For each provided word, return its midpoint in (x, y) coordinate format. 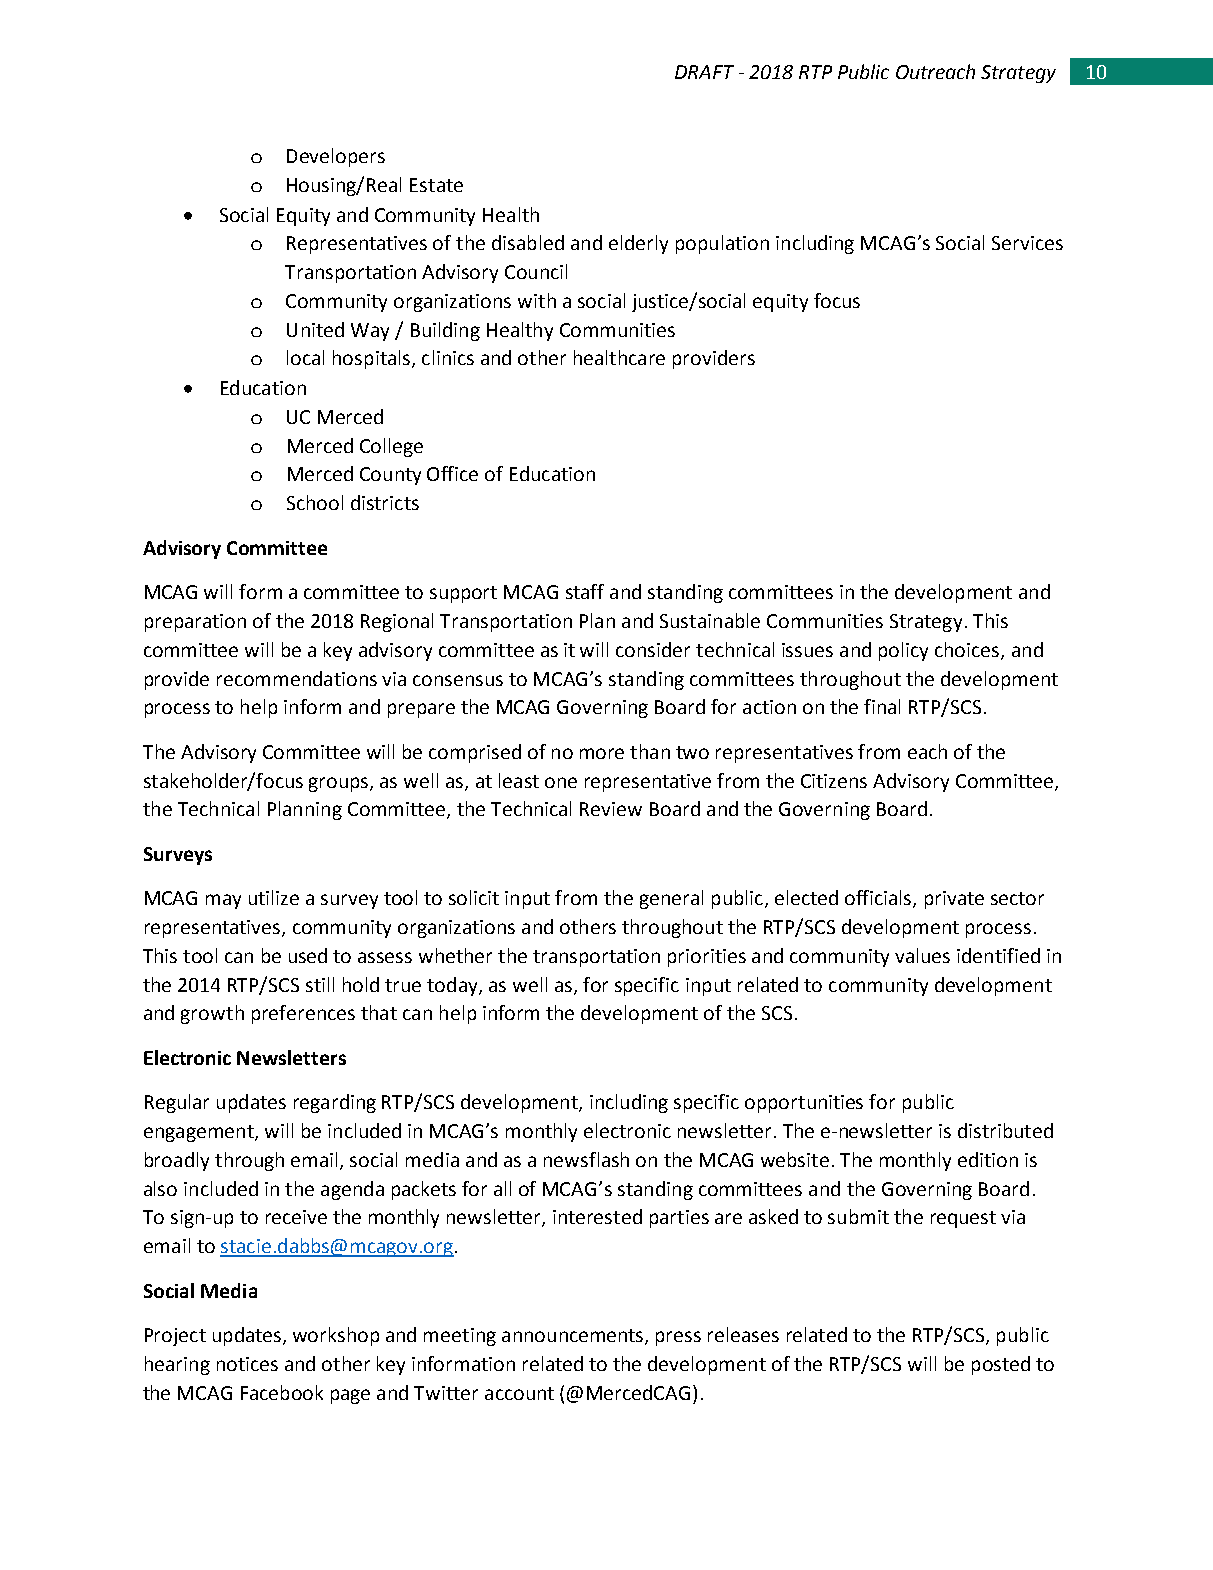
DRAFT (704, 72)
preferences (303, 1014)
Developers (336, 157)
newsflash (586, 1159)
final (882, 706)
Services (1027, 243)
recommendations (297, 678)
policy (903, 651)
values (922, 955)
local (305, 357)
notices (247, 1364)
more (602, 753)
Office (452, 473)
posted (1001, 1365)
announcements (574, 1337)
